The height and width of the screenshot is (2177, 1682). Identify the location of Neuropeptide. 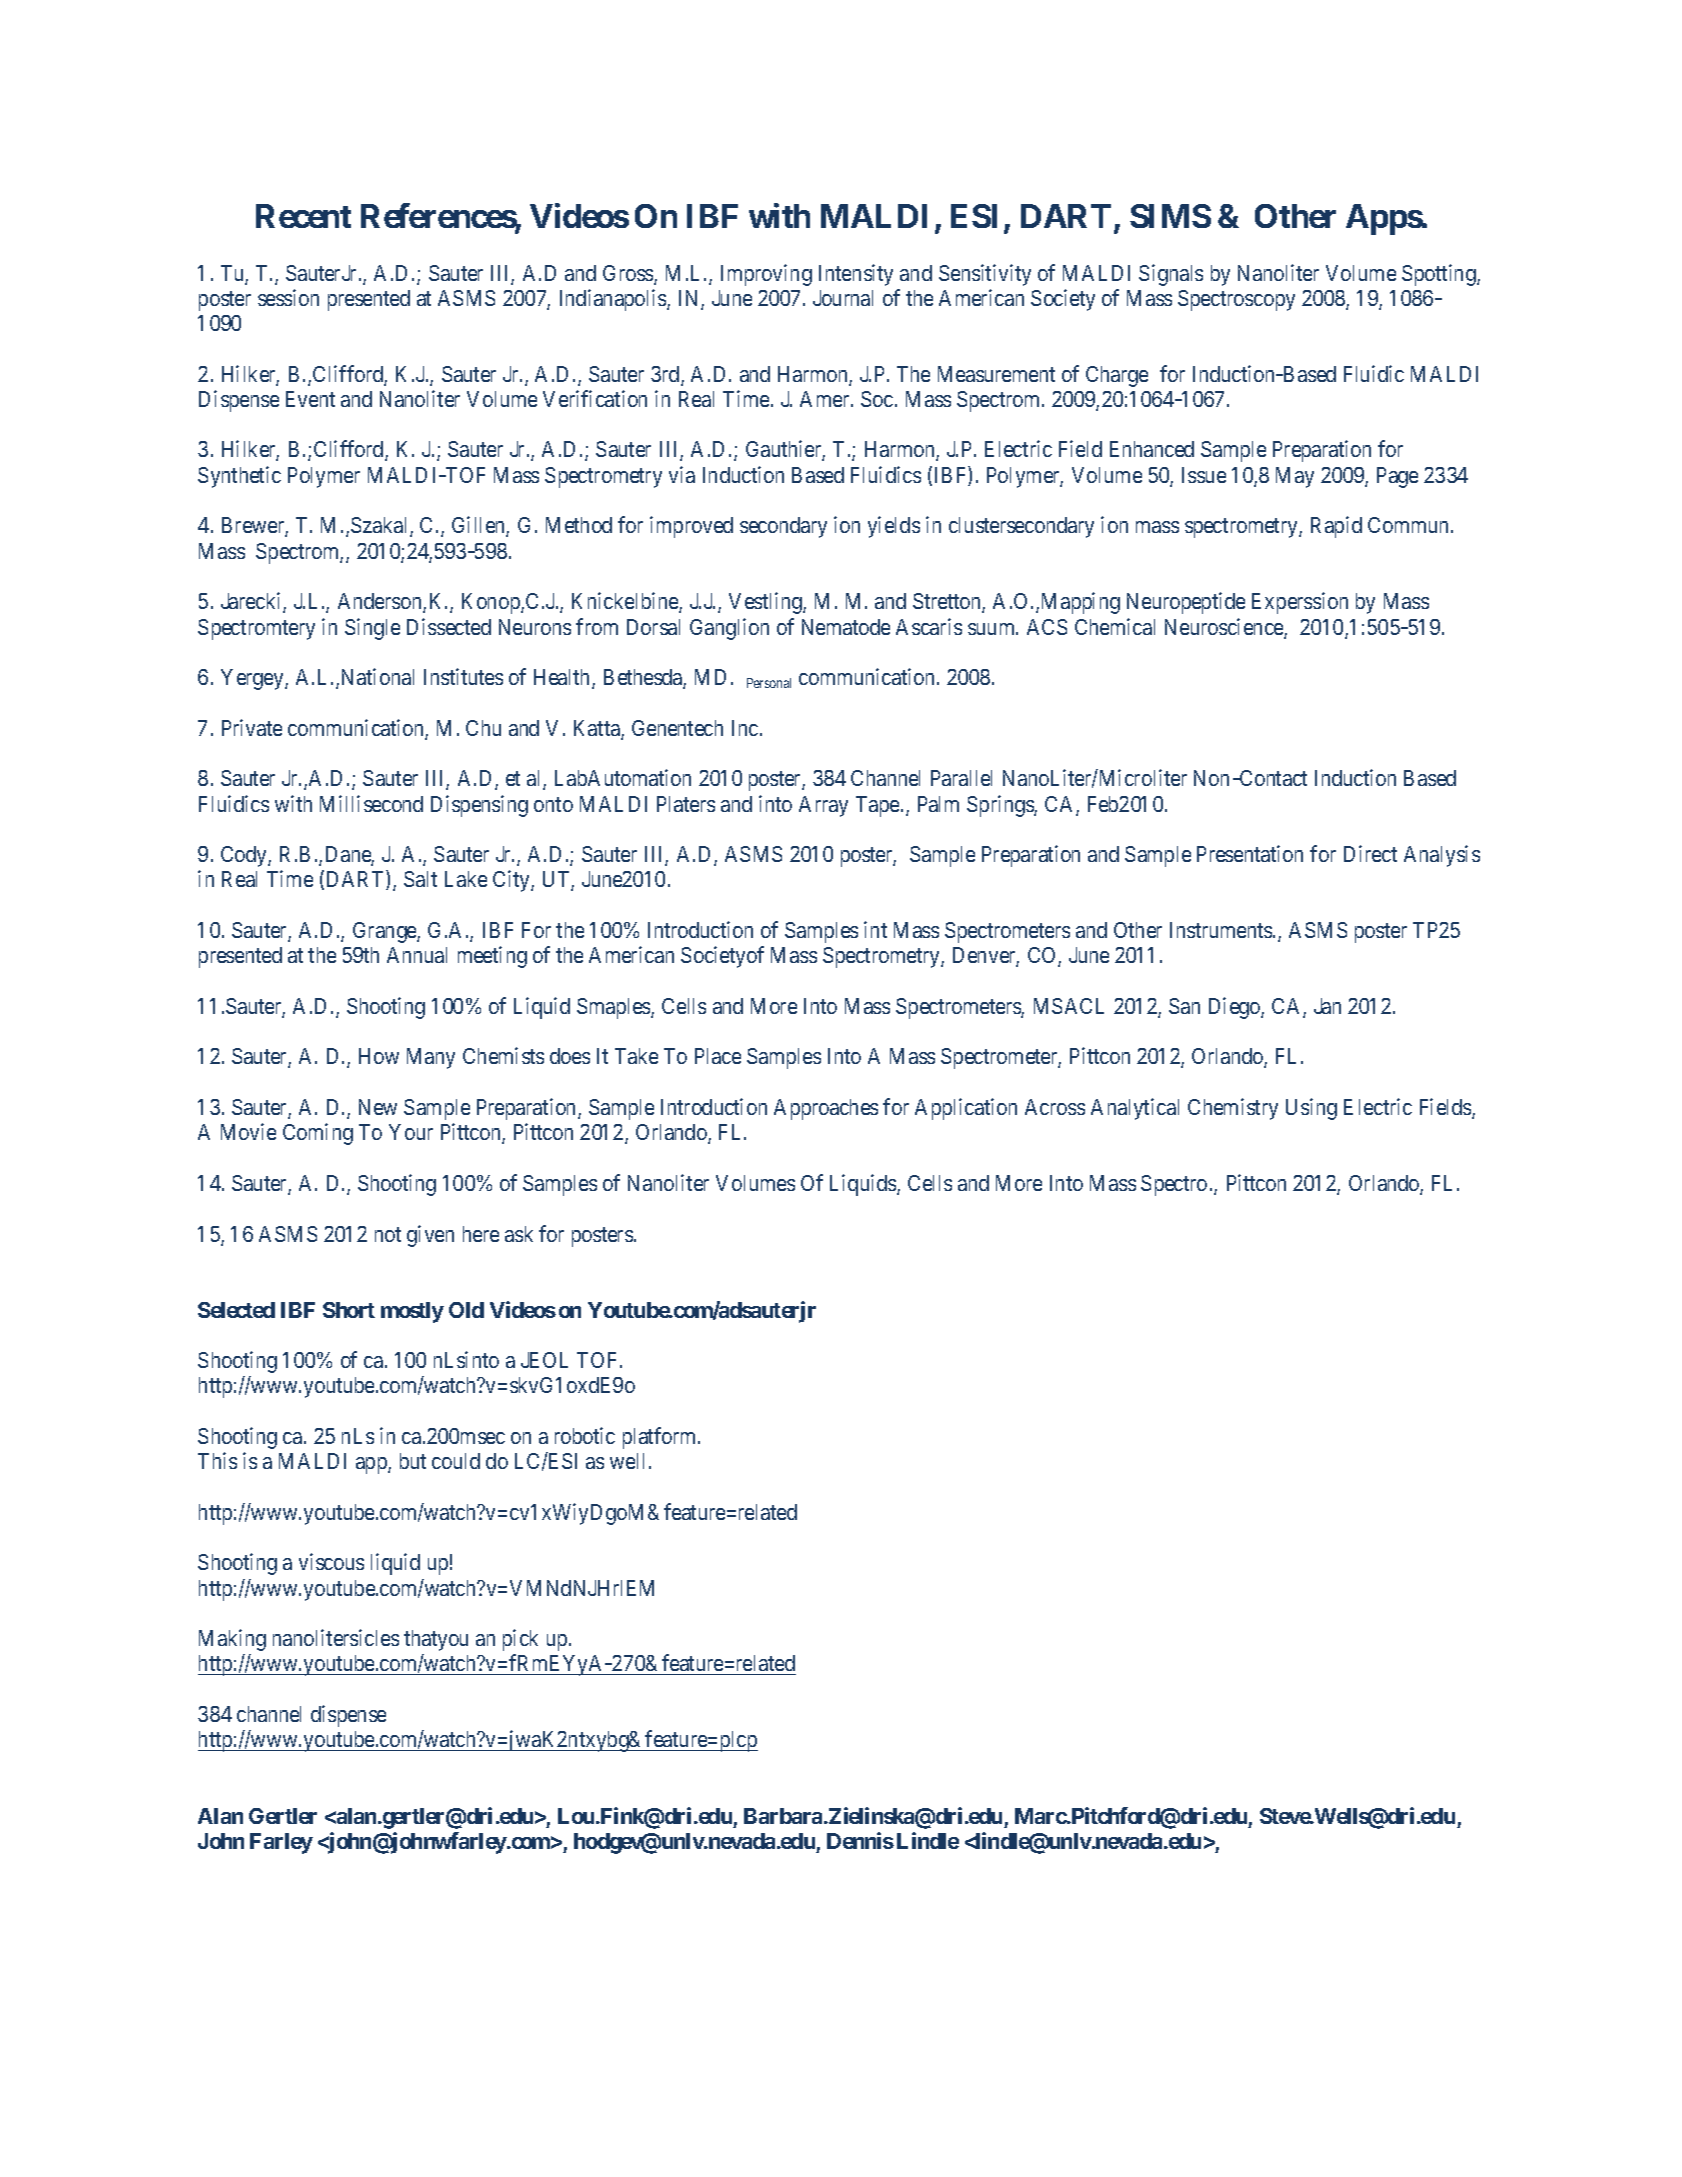
(1186, 603).
